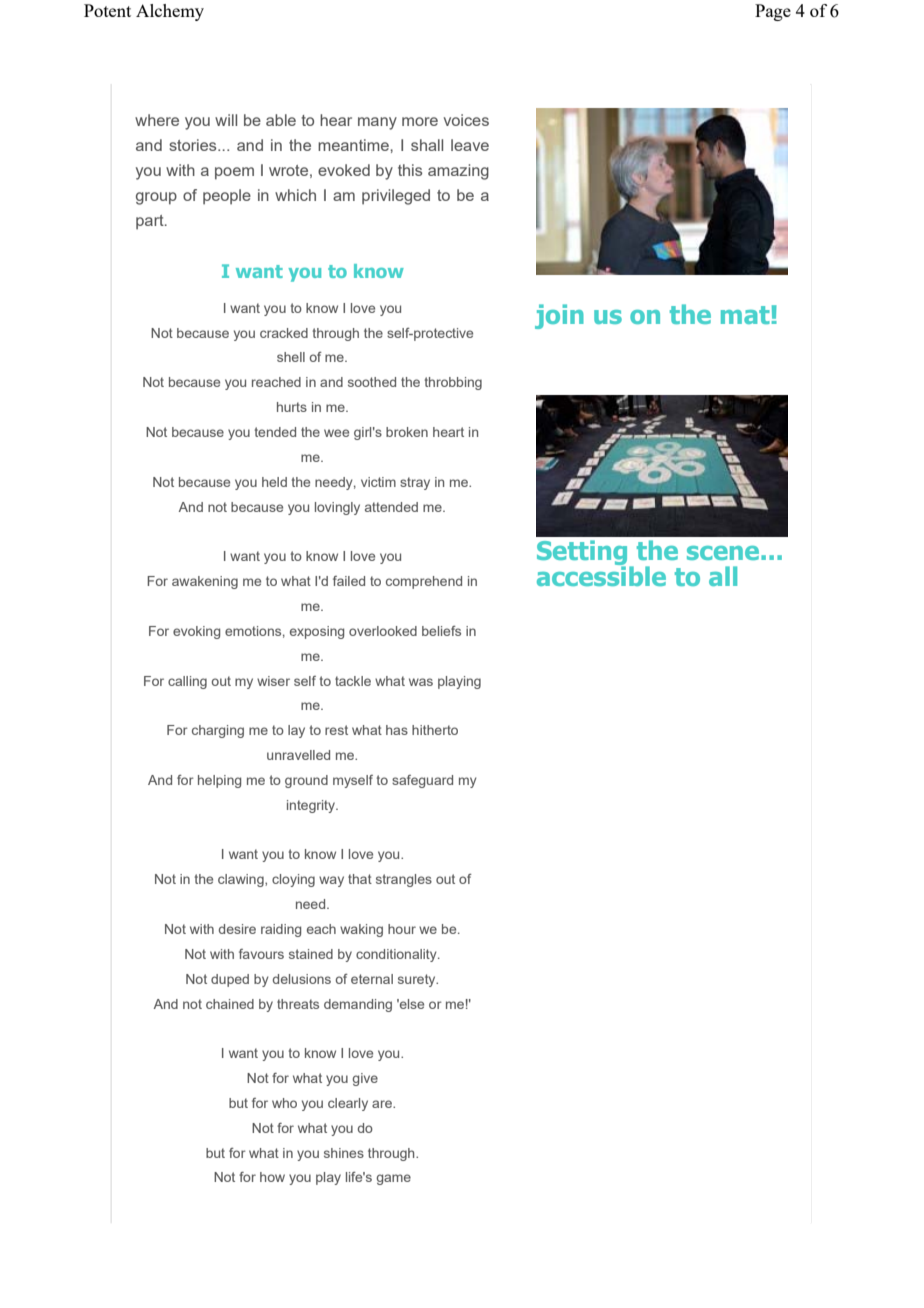 This screenshot has height=1308, width=924. I want to click on how, so click(272, 1177).
